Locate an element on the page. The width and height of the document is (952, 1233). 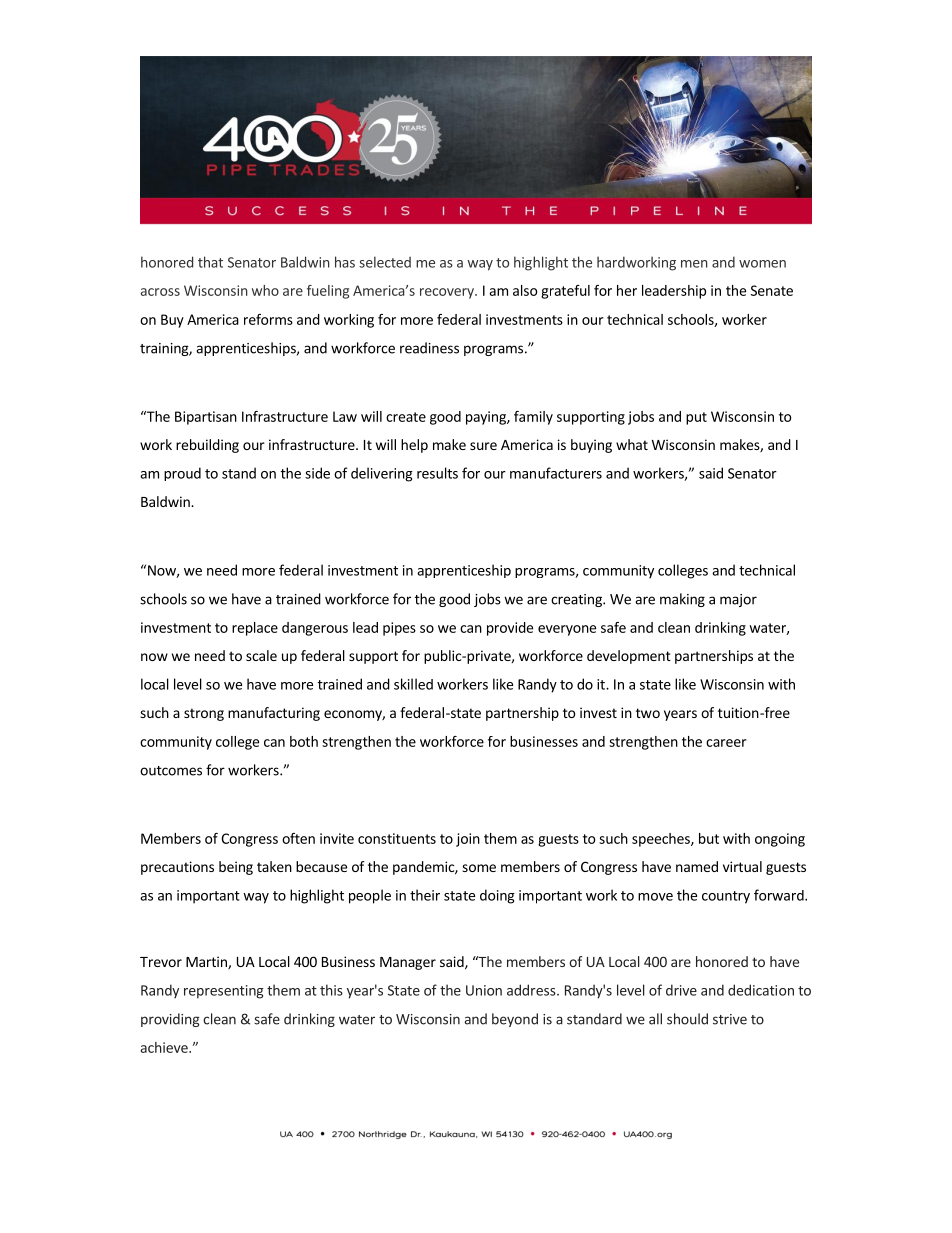
but is located at coordinates (709, 838).
